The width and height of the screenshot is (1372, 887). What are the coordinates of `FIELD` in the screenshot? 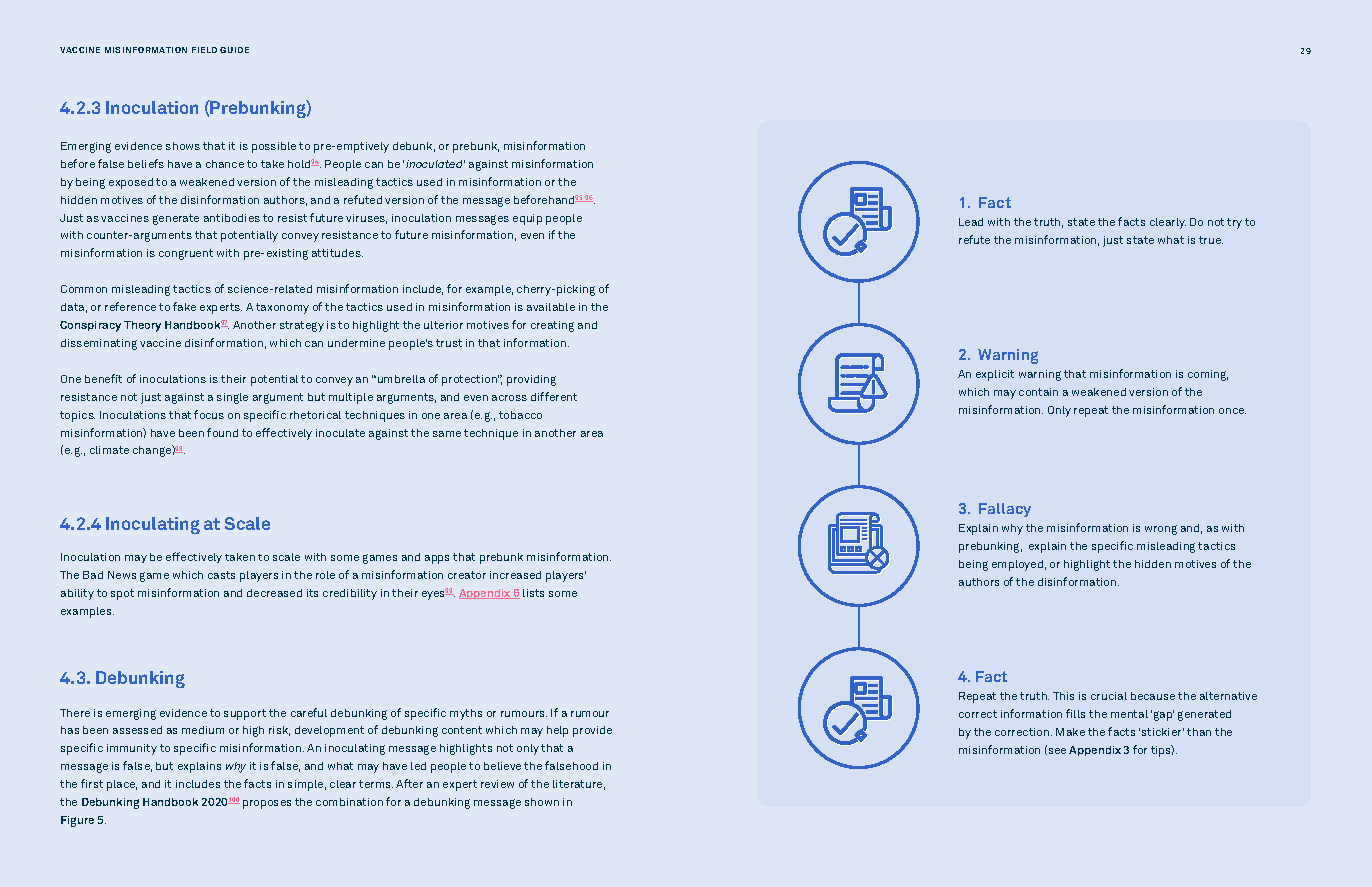 It's located at (204, 50).
